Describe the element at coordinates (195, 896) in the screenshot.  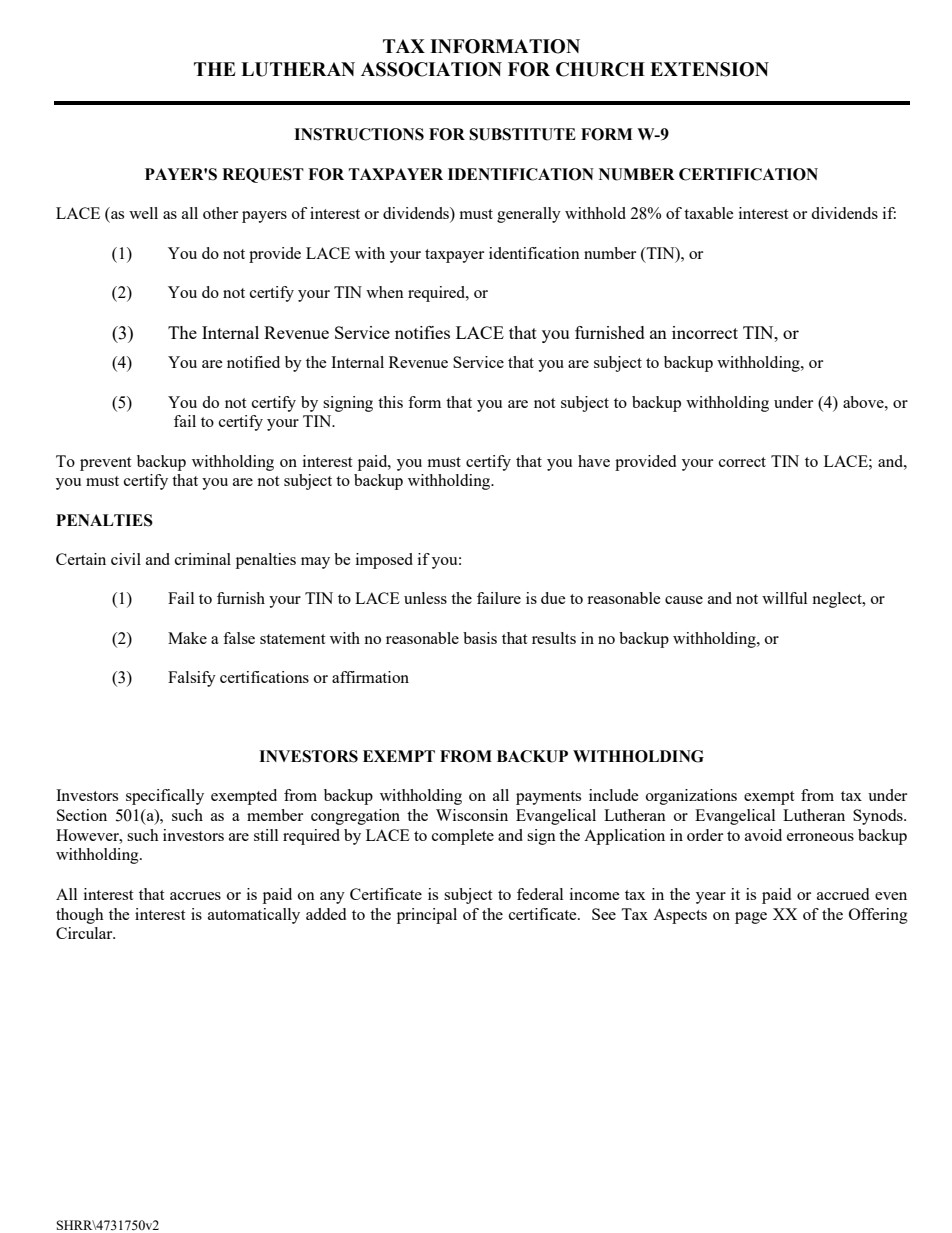
I see `accrues` at that location.
